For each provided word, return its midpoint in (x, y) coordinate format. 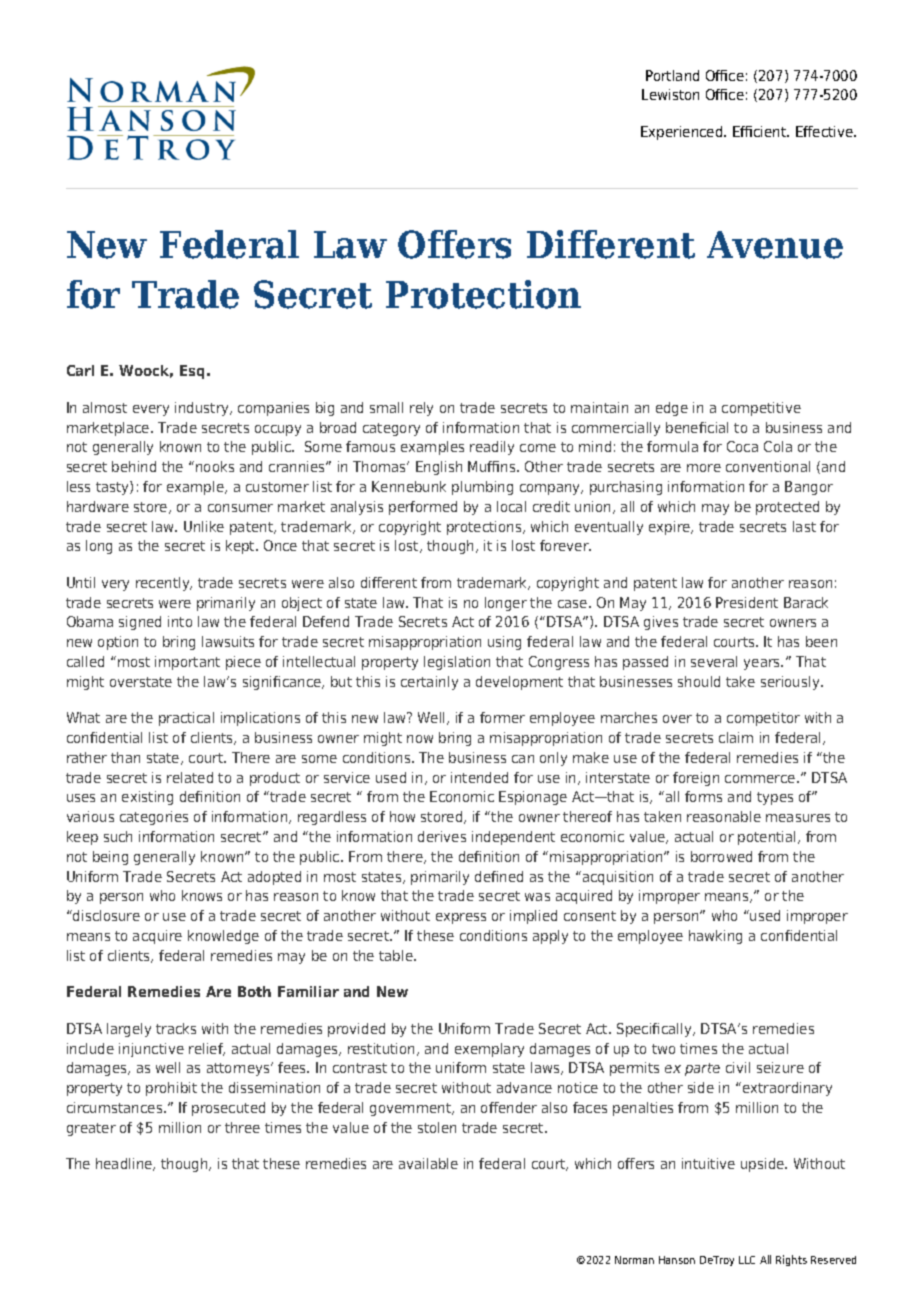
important (187, 663)
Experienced (683, 133)
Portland (672, 75)
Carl (80, 370)
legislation (457, 663)
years (763, 664)
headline (125, 1164)
